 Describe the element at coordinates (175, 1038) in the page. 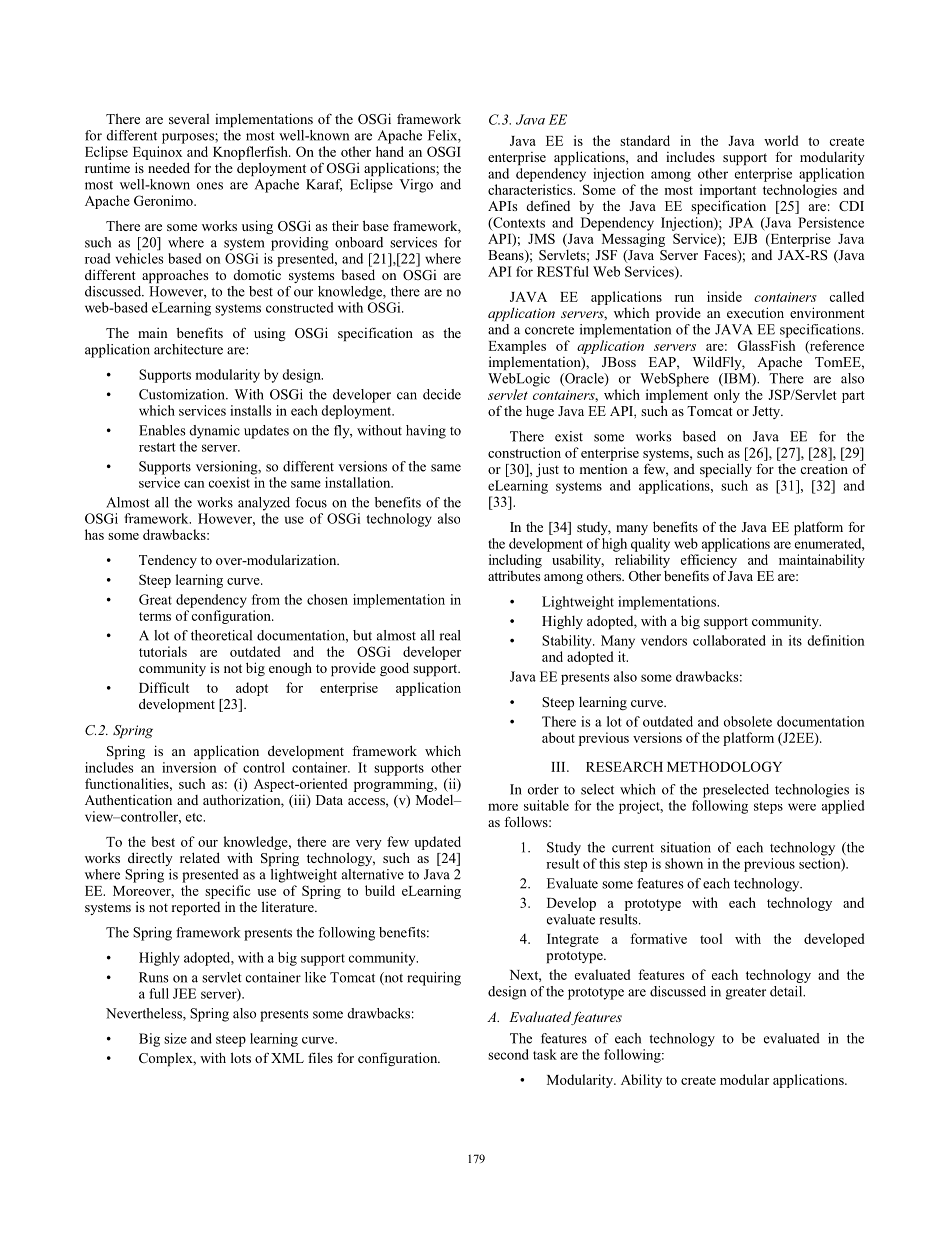

I see `size` at that location.
